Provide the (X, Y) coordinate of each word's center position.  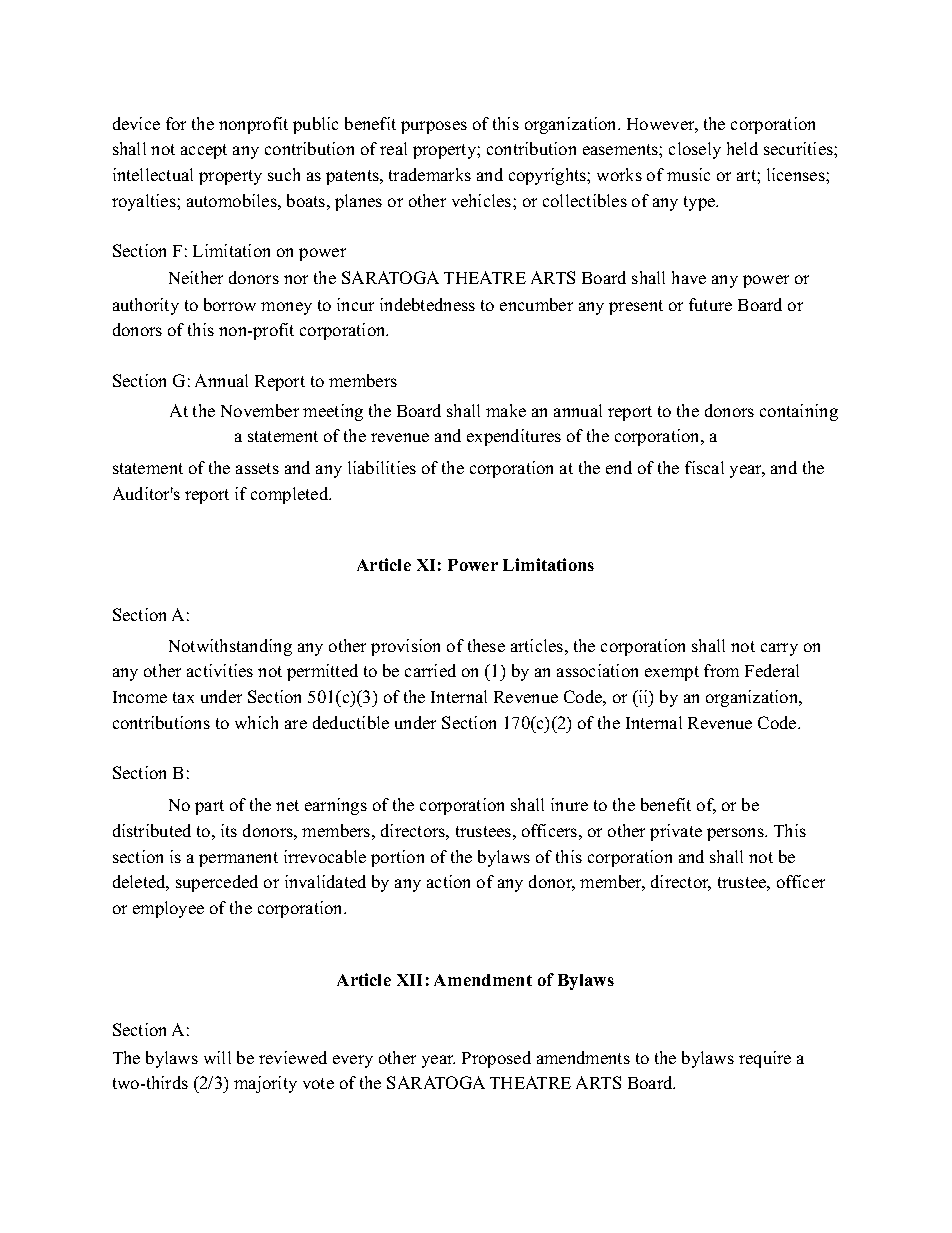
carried (430, 670)
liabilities (382, 467)
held (742, 148)
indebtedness (427, 304)
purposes (434, 127)
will (217, 1057)
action (448, 881)
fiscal (704, 467)
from (721, 670)
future (710, 304)
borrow (230, 304)
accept (204, 151)
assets (257, 468)
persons (736, 834)
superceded (217, 883)
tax (183, 697)
